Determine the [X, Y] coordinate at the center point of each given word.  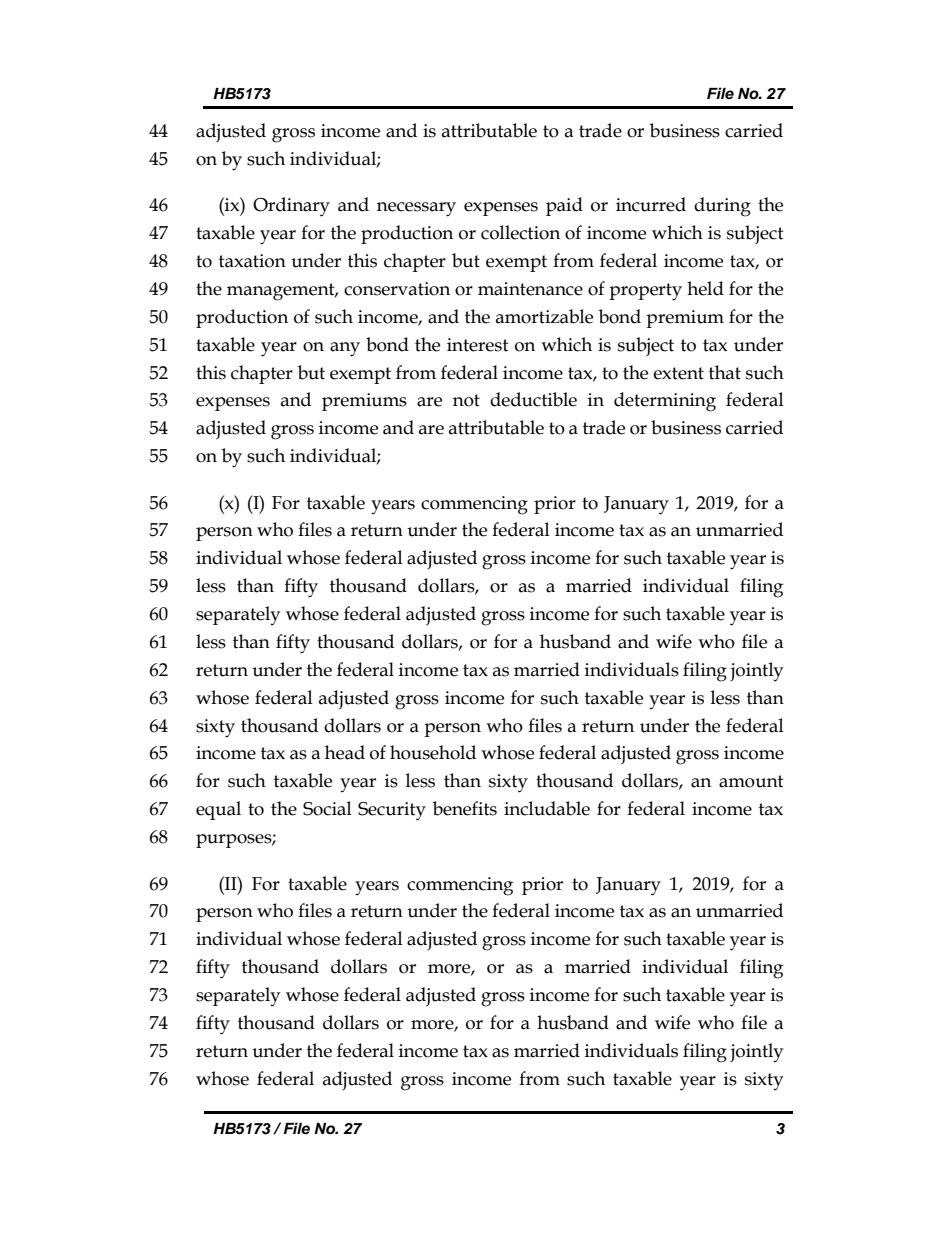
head [345, 752]
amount [751, 781]
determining [665, 402]
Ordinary [291, 207]
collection [520, 232]
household [433, 752]
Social [327, 808]
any [345, 349]
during [722, 207]
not [466, 400]
